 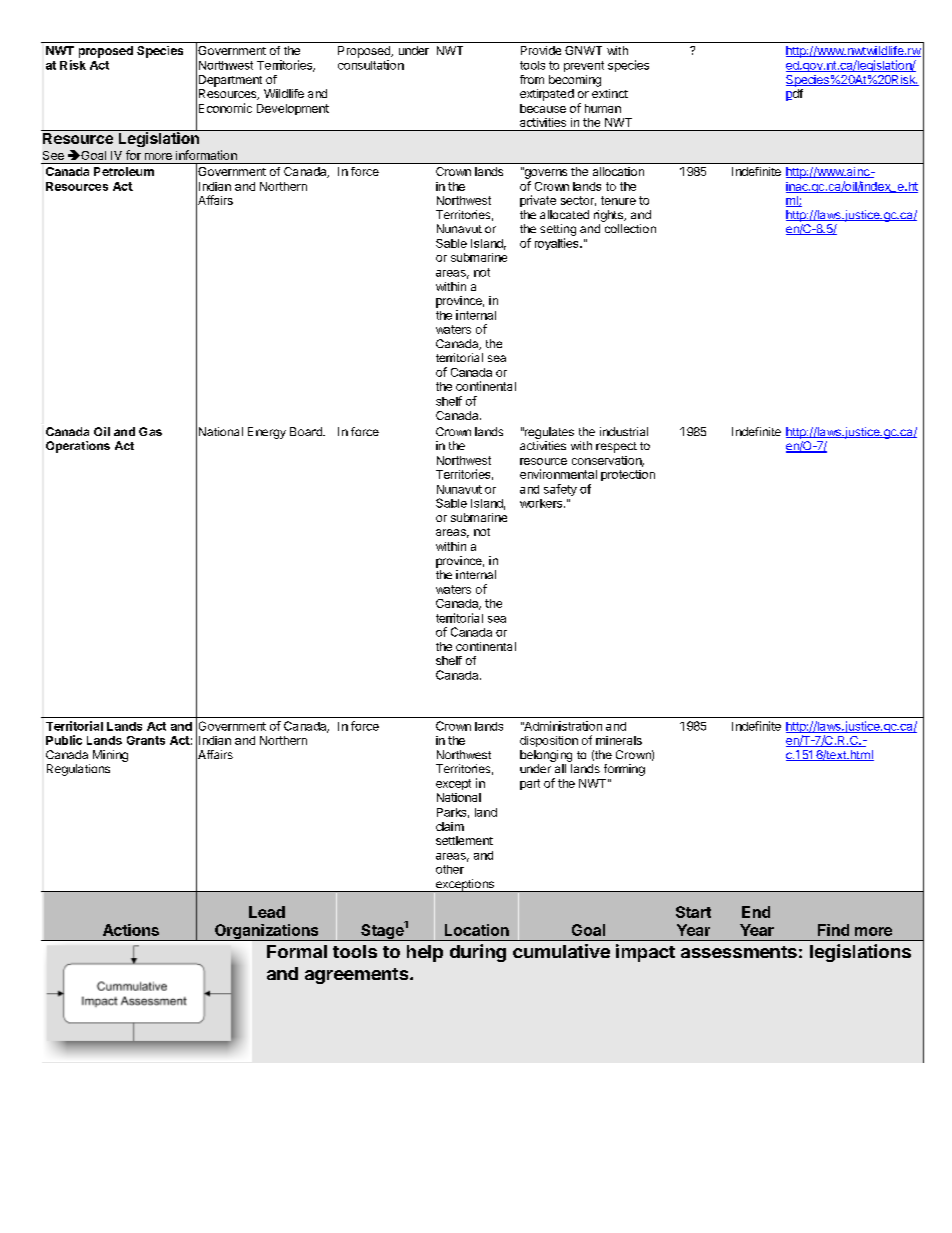 I want to click on protection, so click(x=628, y=475).
